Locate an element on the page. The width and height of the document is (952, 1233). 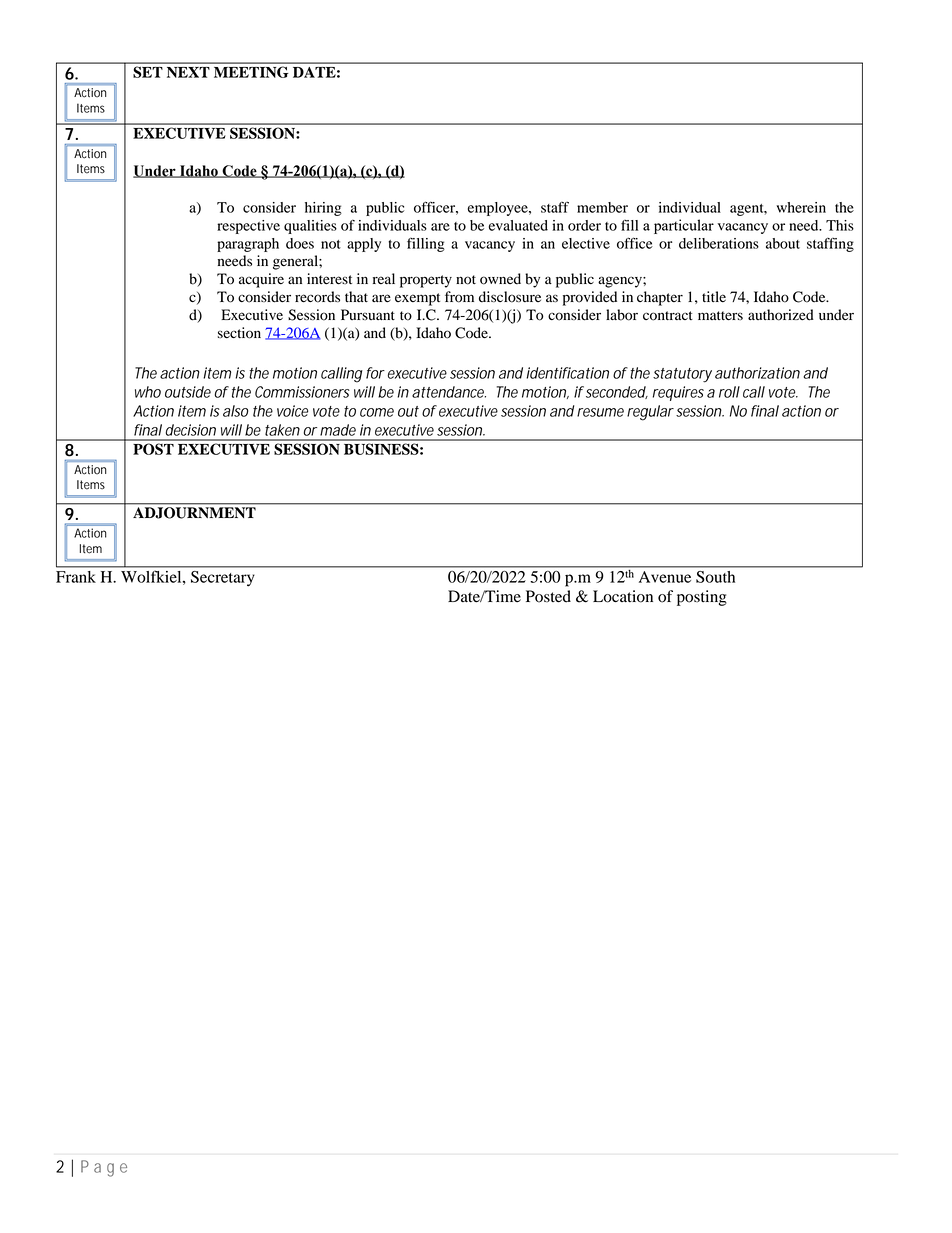
disclosure is located at coordinates (510, 297).
